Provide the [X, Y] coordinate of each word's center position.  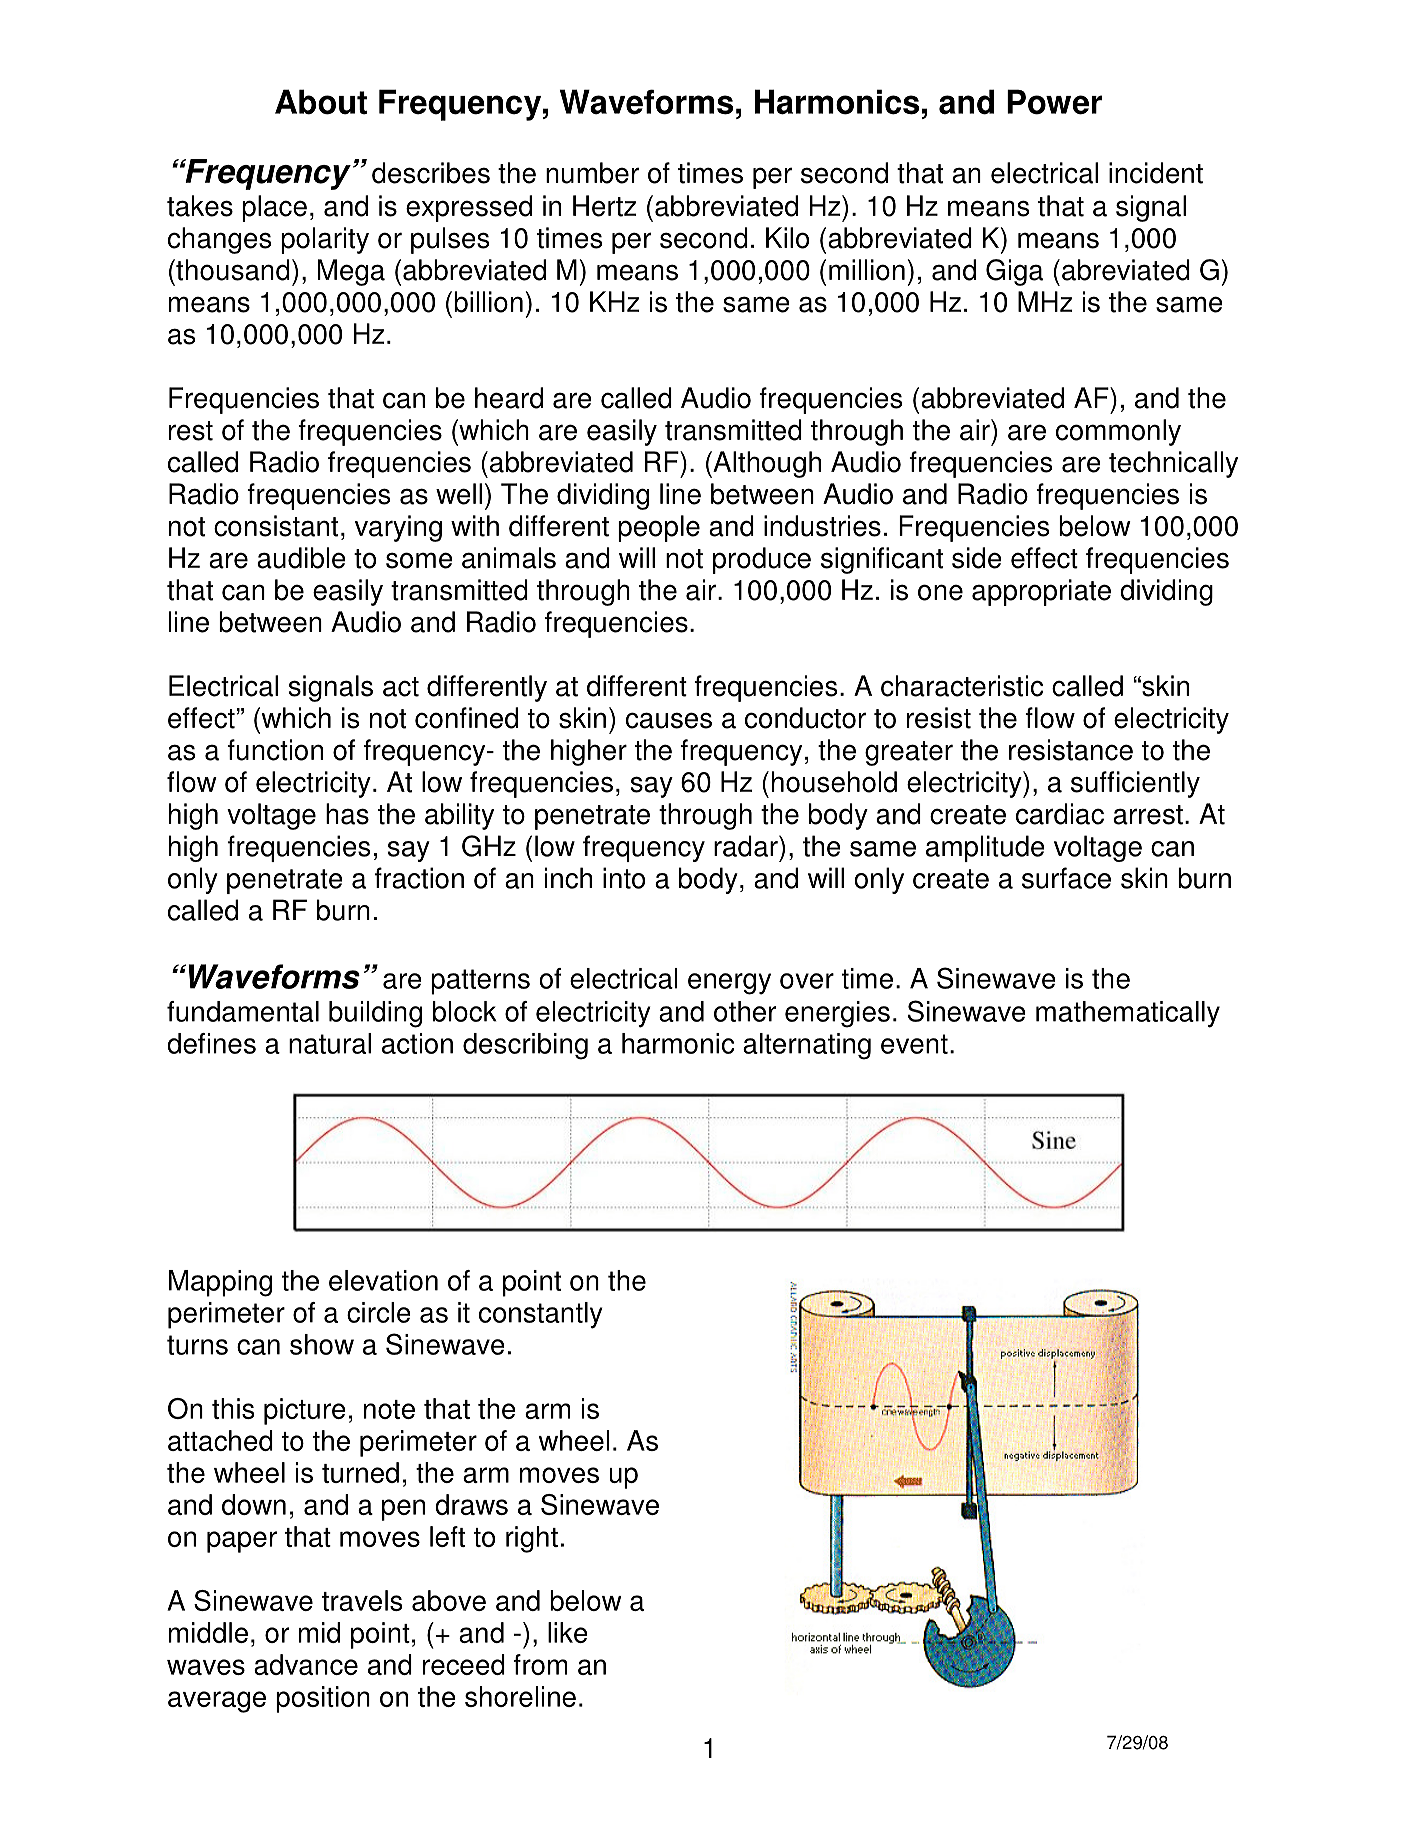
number [592, 173]
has [347, 814]
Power [1054, 102]
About [321, 102]
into [624, 878]
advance [306, 1664]
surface [1066, 878]
